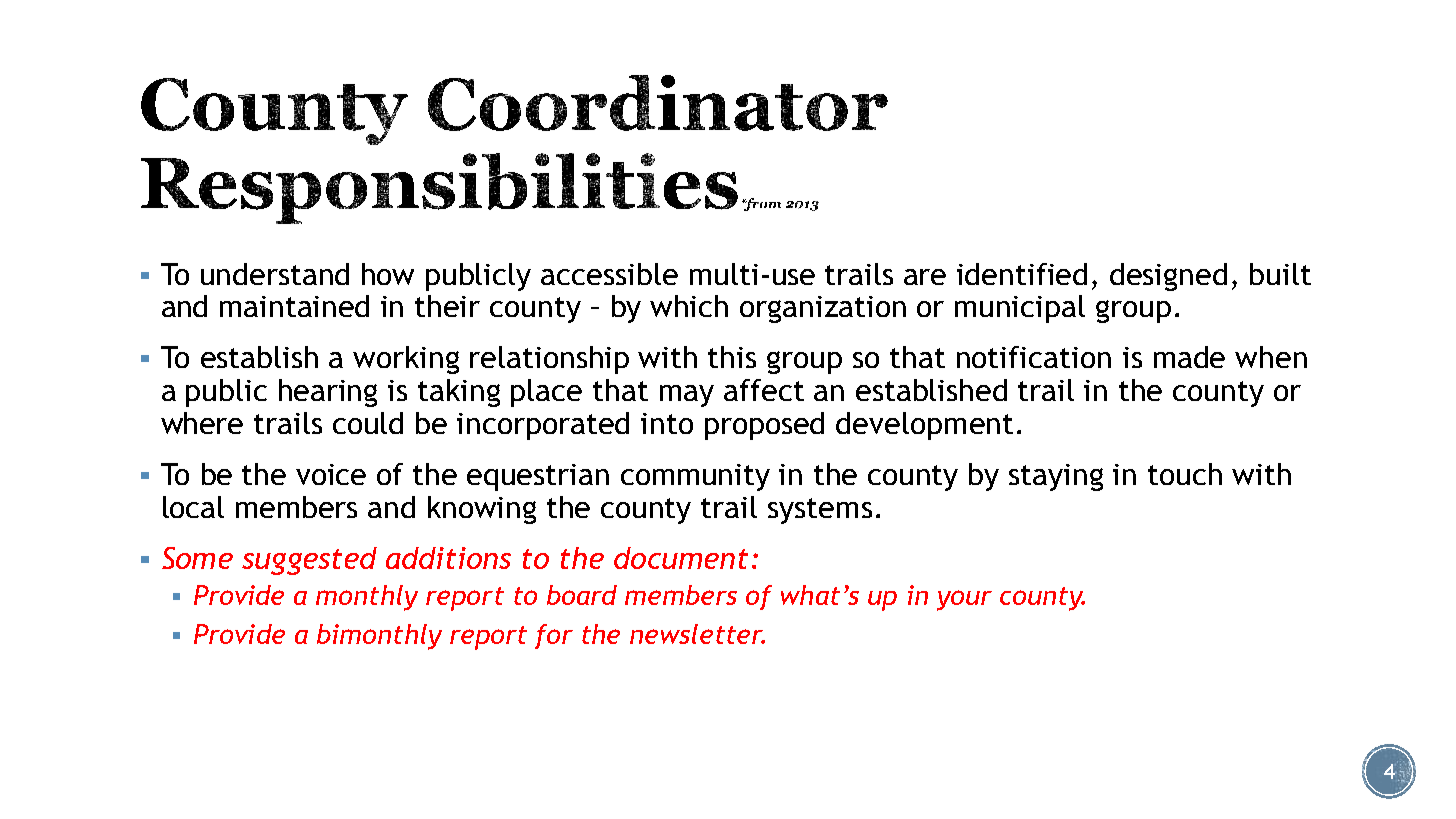 This screenshot has height=819, width=1456. Describe the element at coordinates (328, 393) in the screenshot. I see `hearing` at that location.
